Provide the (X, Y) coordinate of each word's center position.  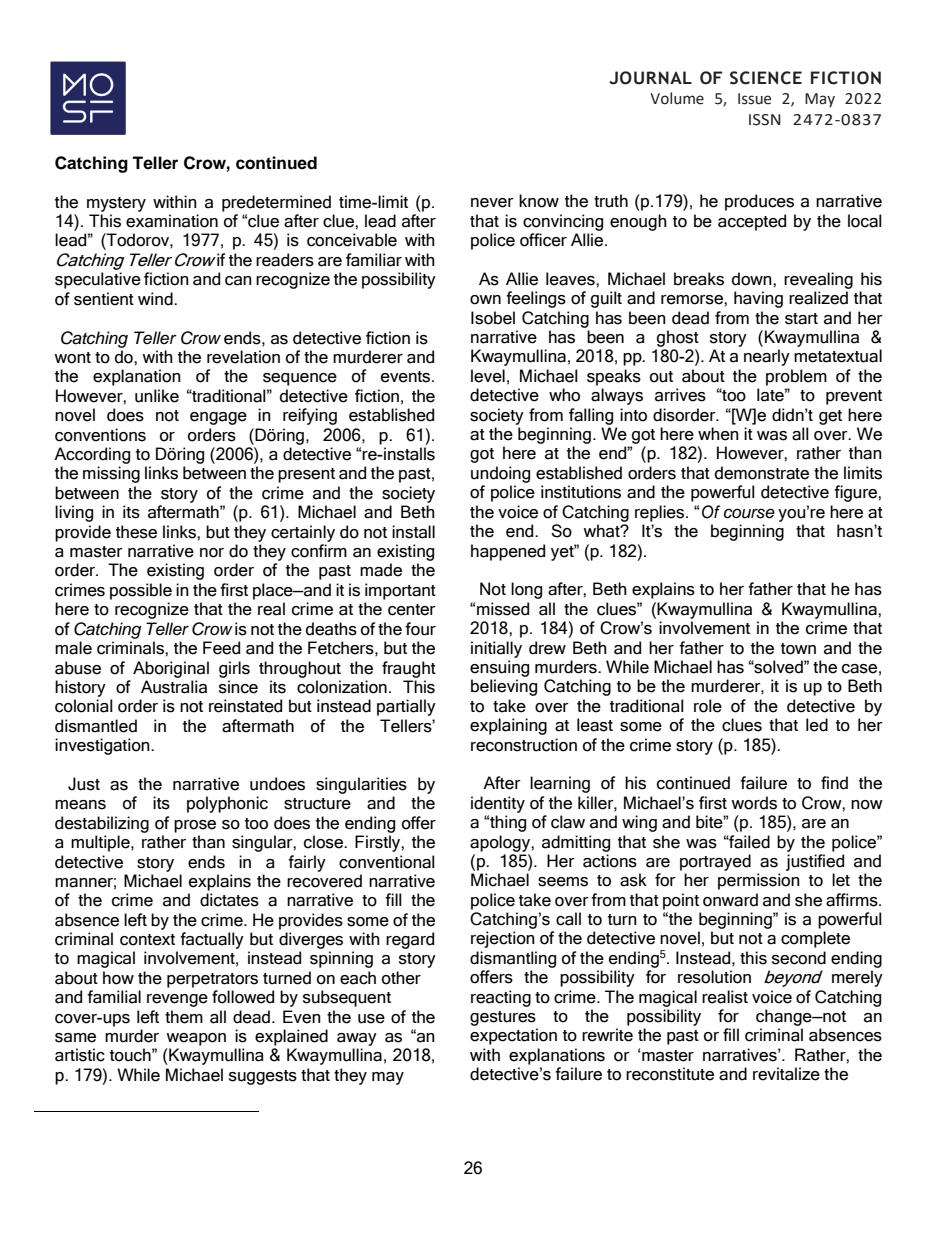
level (488, 376)
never (492, 203)
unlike (157, 396)
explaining (508, 726)
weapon (196, 1039)
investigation (103, 746)
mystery (116, 204)
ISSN (765, 120)
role (708, 706)
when (718, 434)
